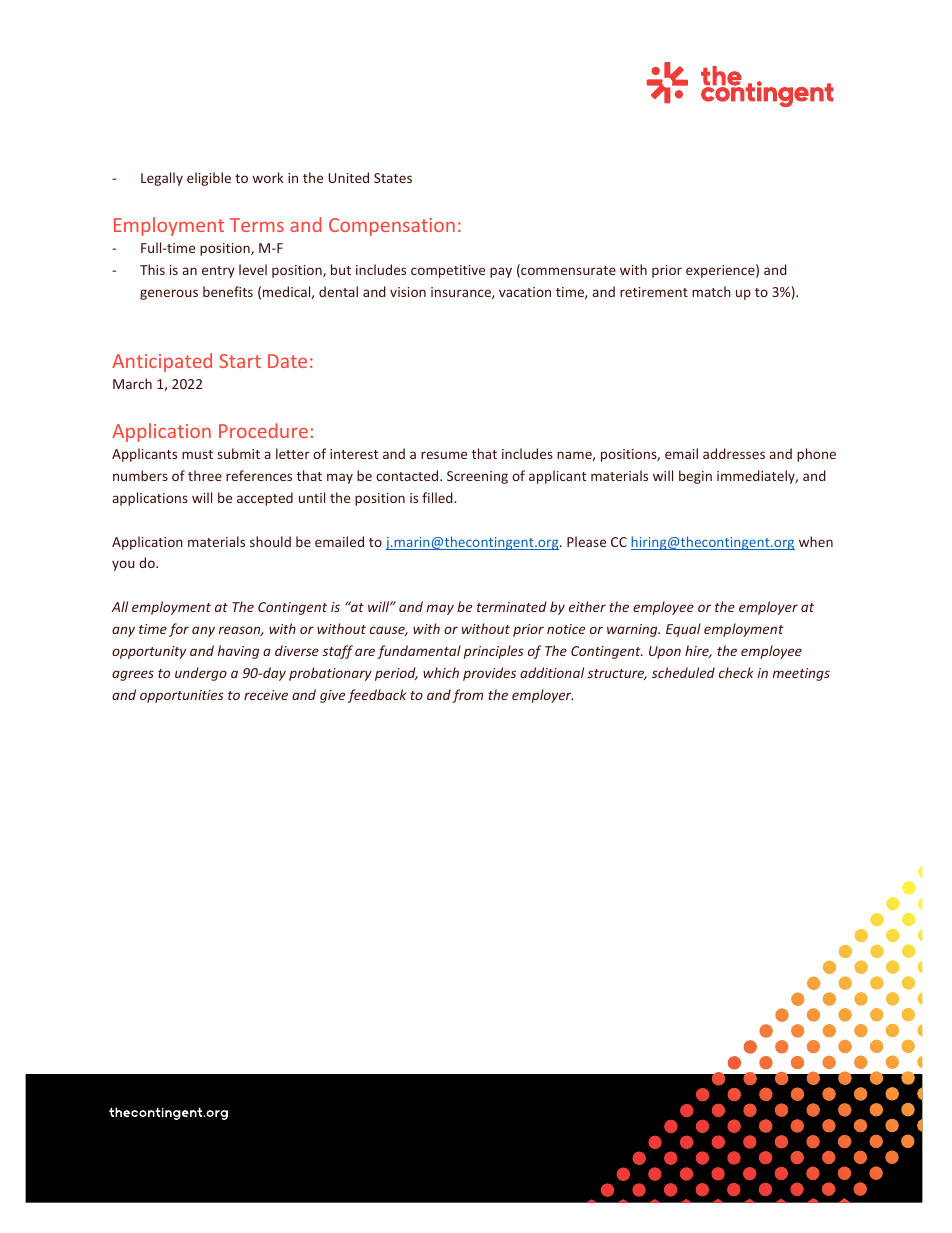 The image size is (952, 1233). I want to click on provides, so click(489, 674).
